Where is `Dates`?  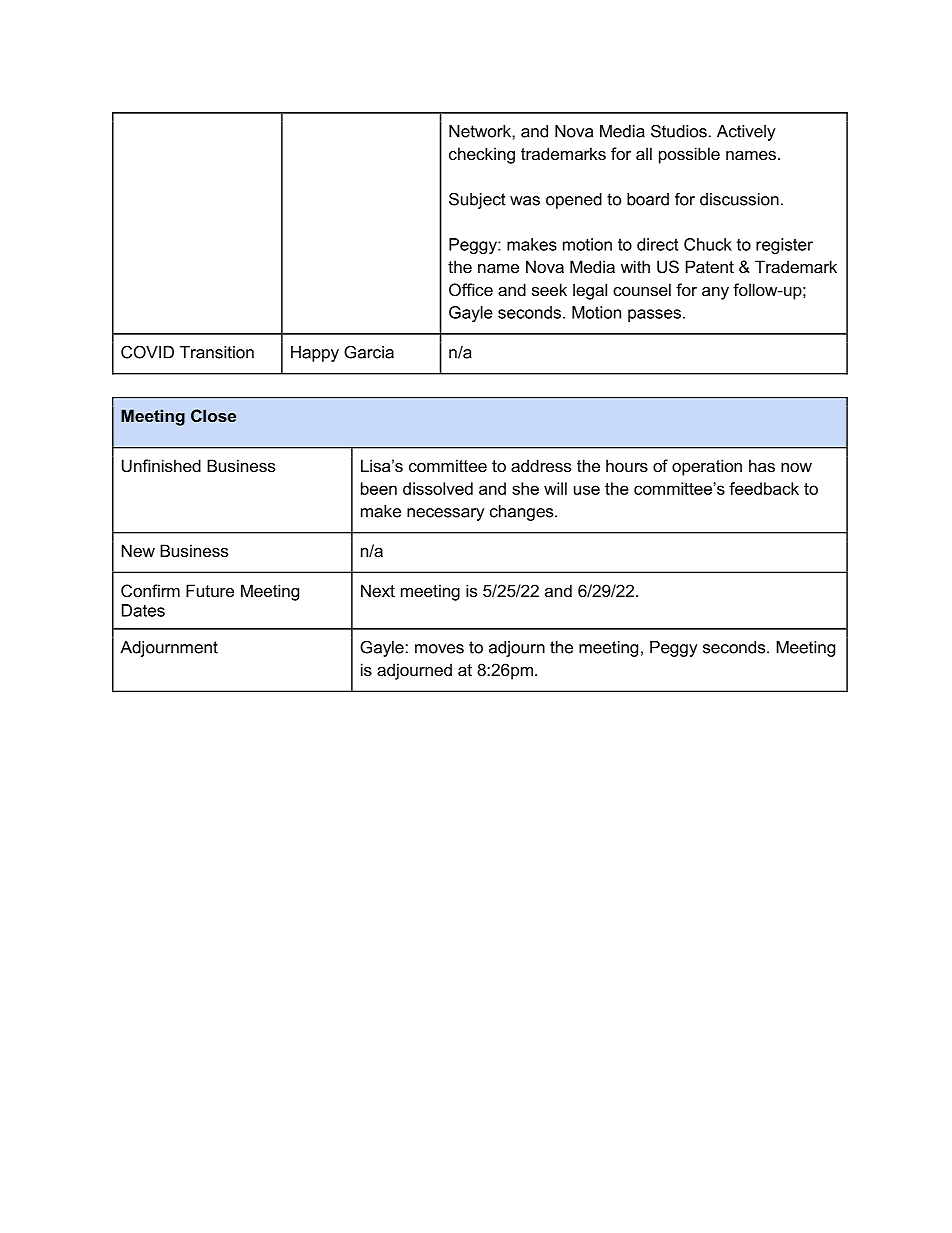 Dates is located at coordinates (143, 610).
